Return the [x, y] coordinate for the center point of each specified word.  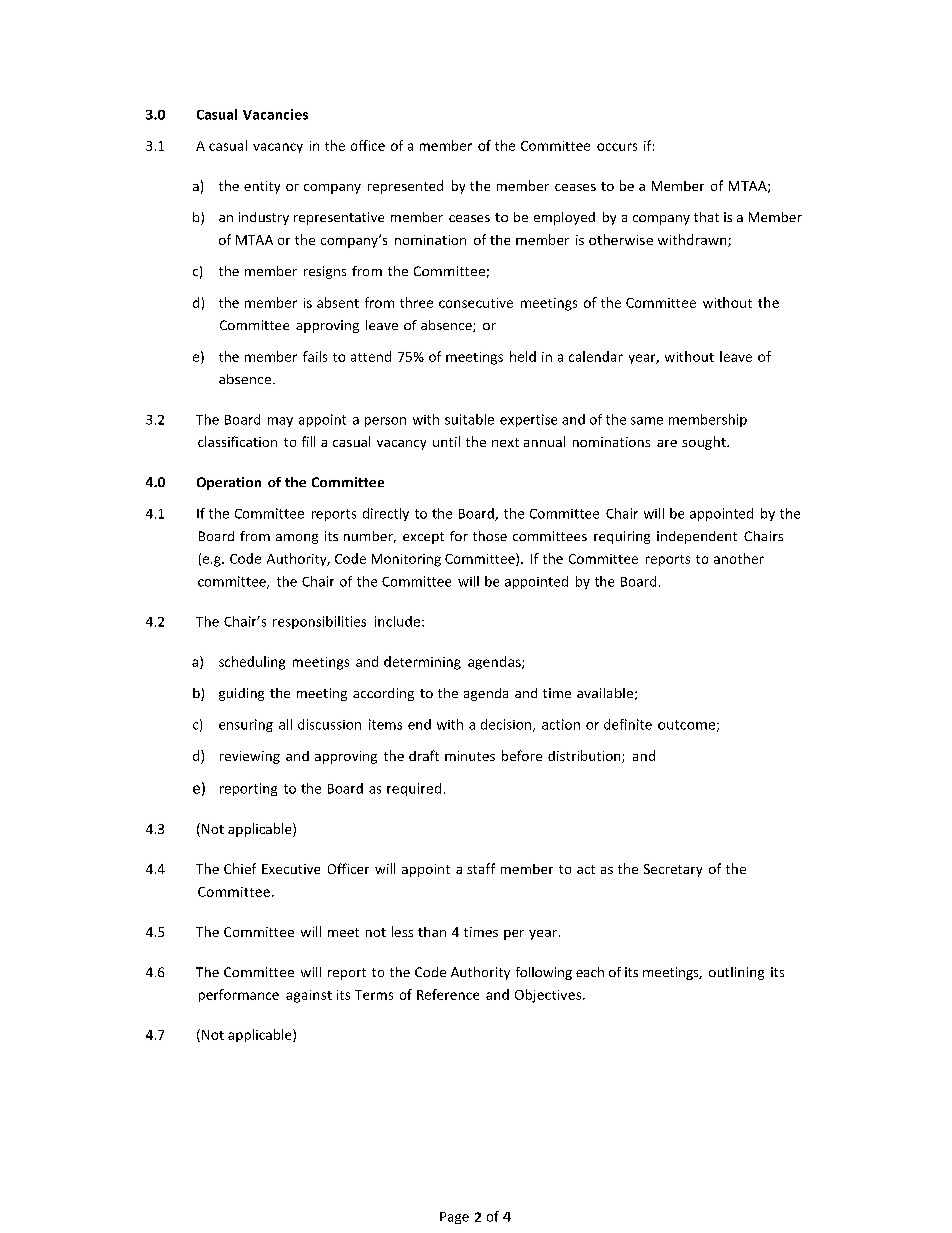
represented [405, 187]
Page [454, 1218]
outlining [736, 973]
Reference [448, 994]
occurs [617, 147]
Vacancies [275, 114]
